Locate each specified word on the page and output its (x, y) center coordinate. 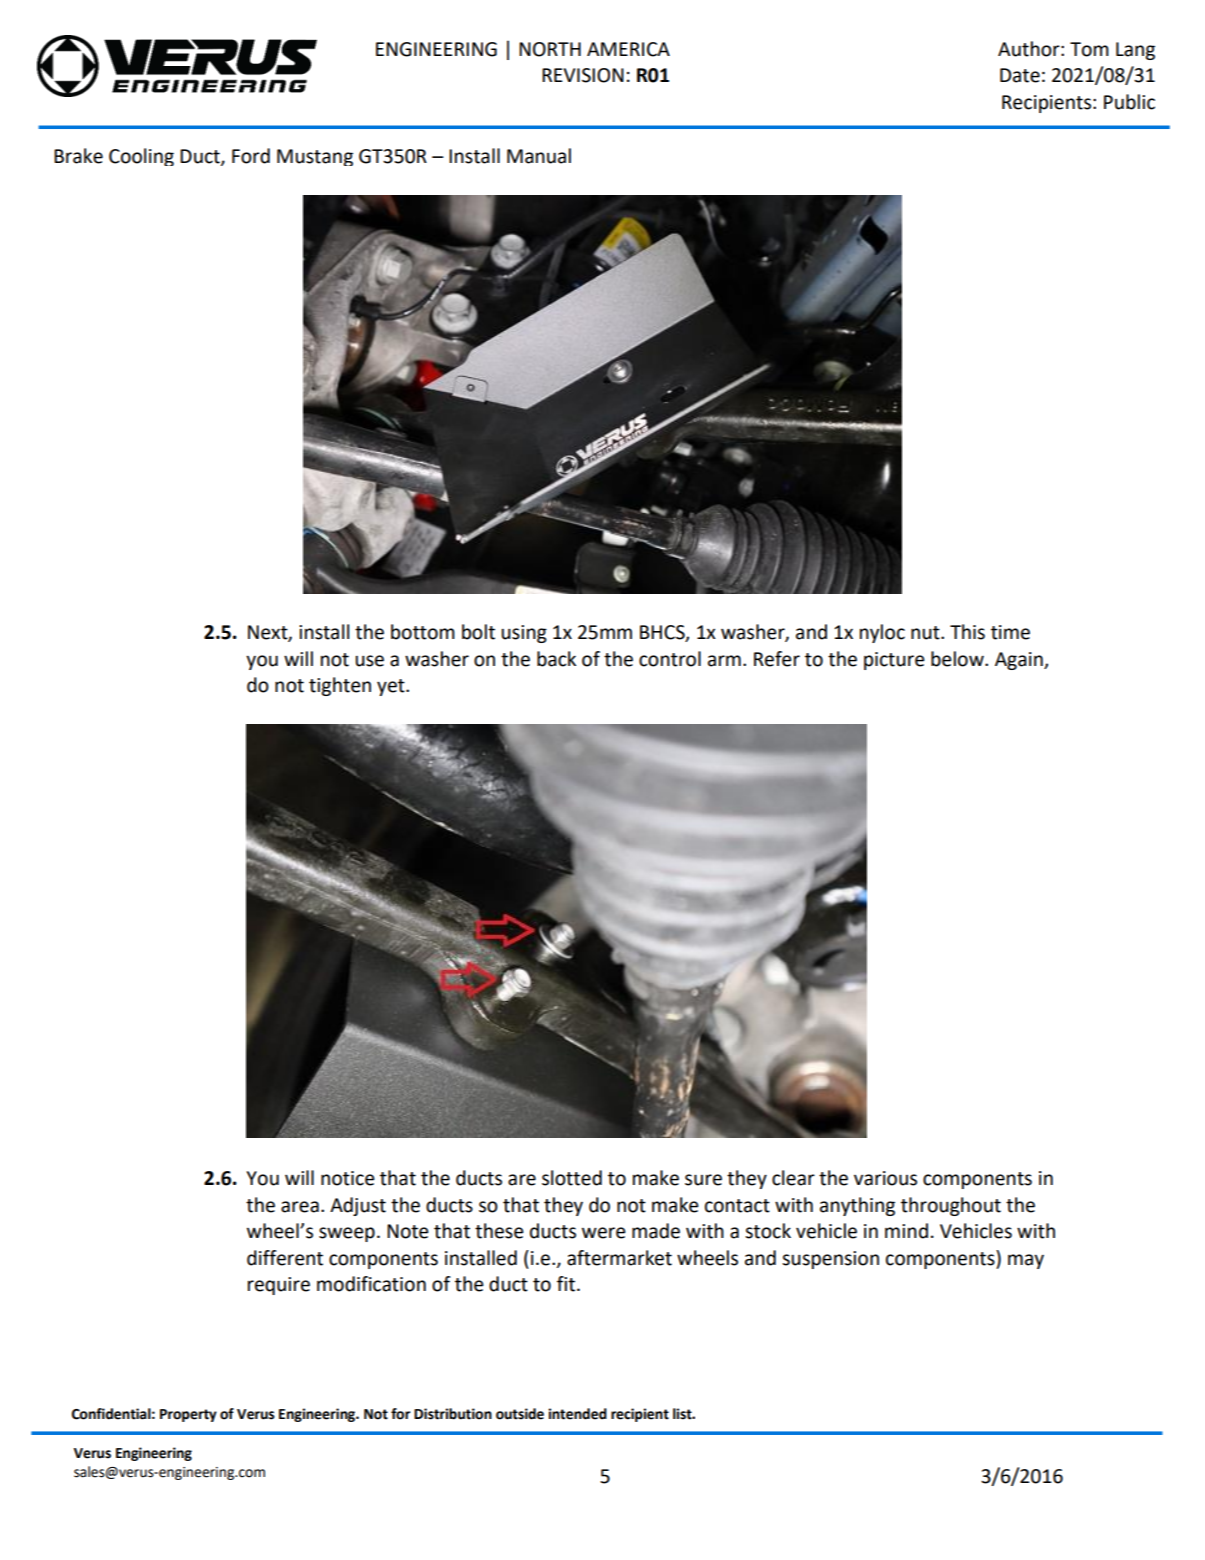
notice (348, 1178)
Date (1020, 75)
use (369, 661)
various (885, 1178)
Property (188, 1415)
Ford (251, 156)
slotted (572, 1178)
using (524, 634)
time (1010, 632)
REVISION (583, 75)
